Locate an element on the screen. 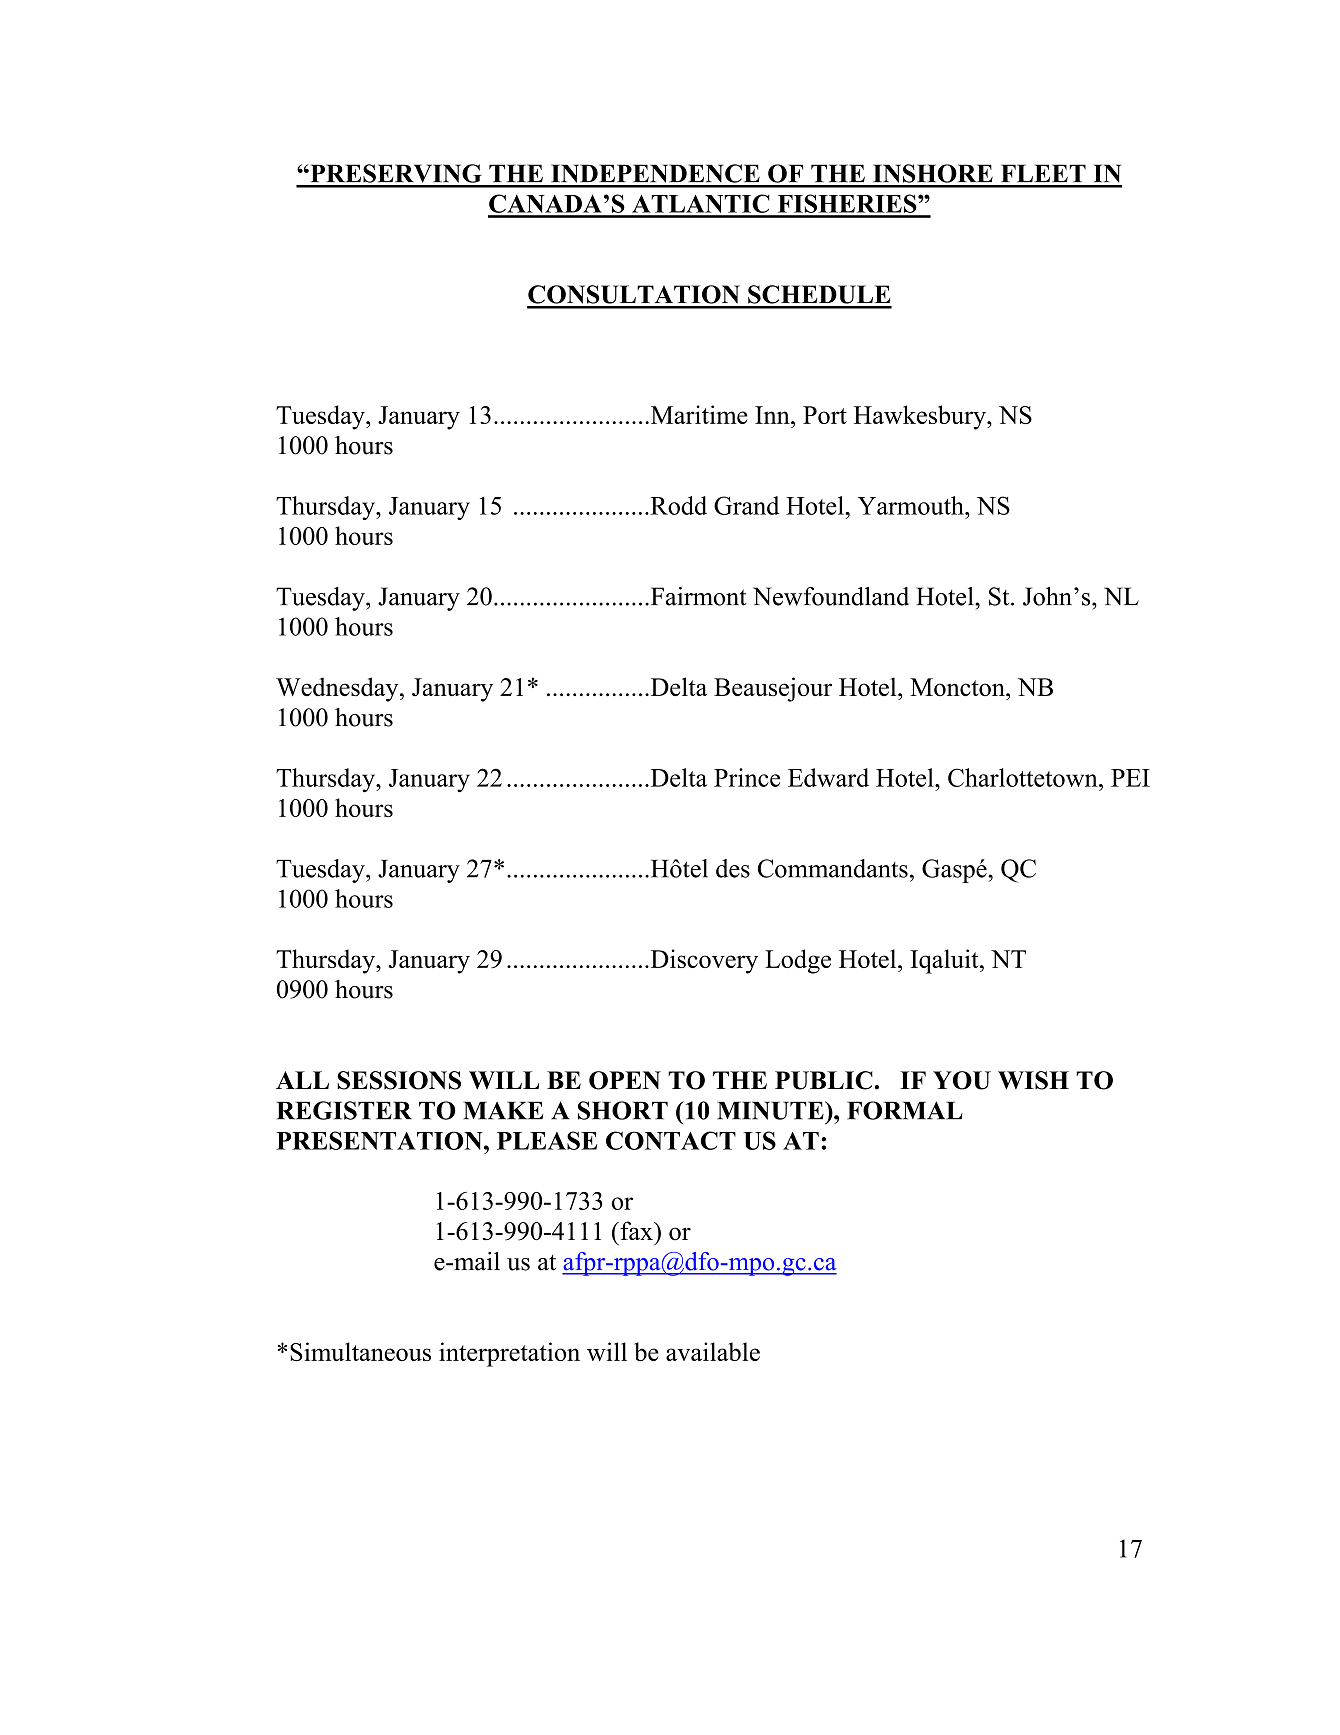 This screenshot has height=1735, width=1340. Simultaneous is located at coordinates (360, 1351).
